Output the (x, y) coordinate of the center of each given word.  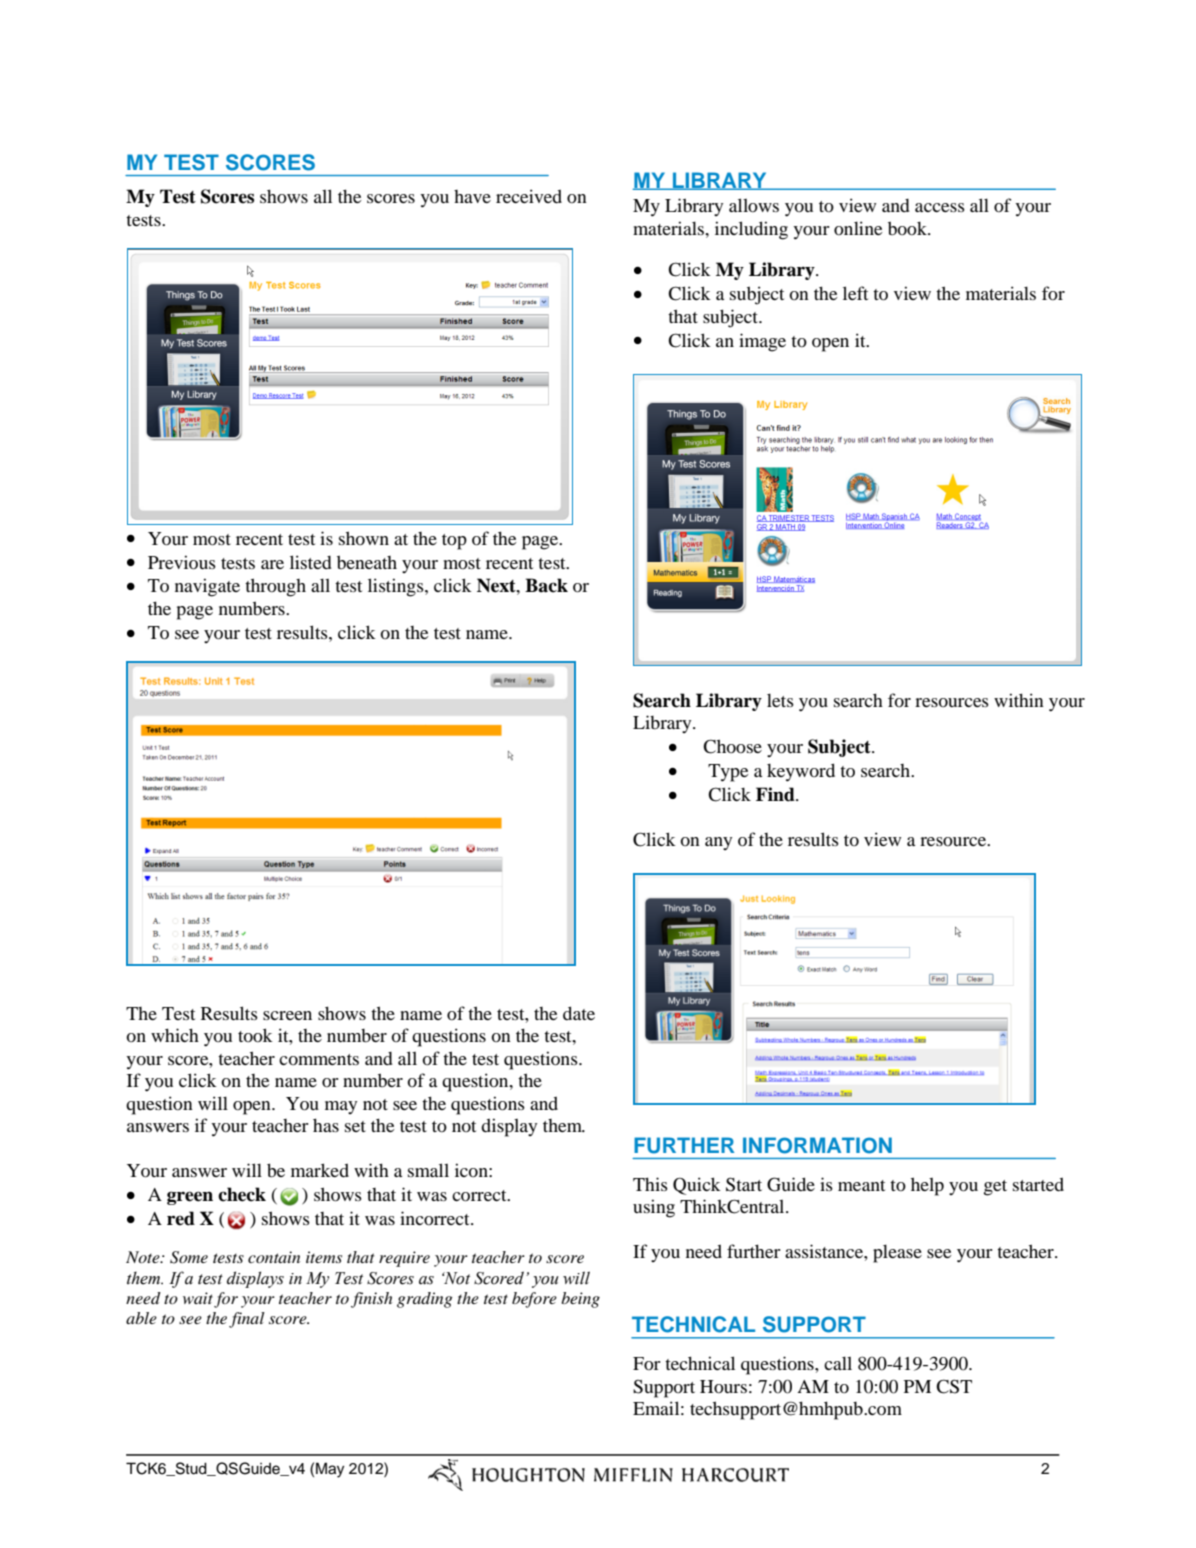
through (275, 587)
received (529, 196)
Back (546, 585)
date (579, 1013)
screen (287, 1015)
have (472, 196)
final (247, 1320)
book (908, 228)
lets (780, 700)
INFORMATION (817, 1145)
